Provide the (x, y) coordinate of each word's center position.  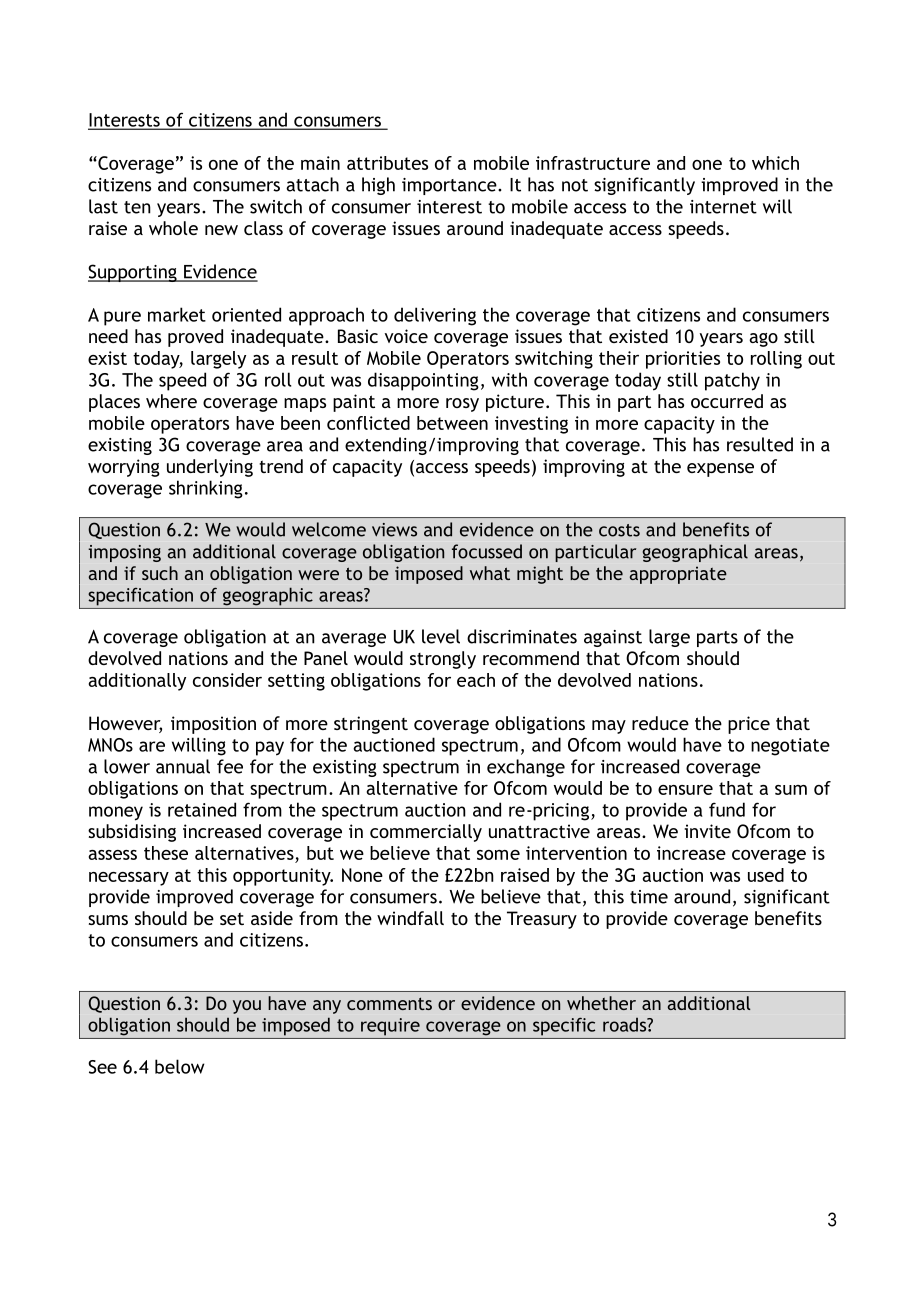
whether (601, 1003)
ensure (685, 790)
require (390, 1027)
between (452, 423)
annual (183, 766)
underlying (210, 468)
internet (723, 207)
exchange (526, 768)
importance (450, 186)
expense (720, 470)
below (180, 1066)
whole (173, 228)
